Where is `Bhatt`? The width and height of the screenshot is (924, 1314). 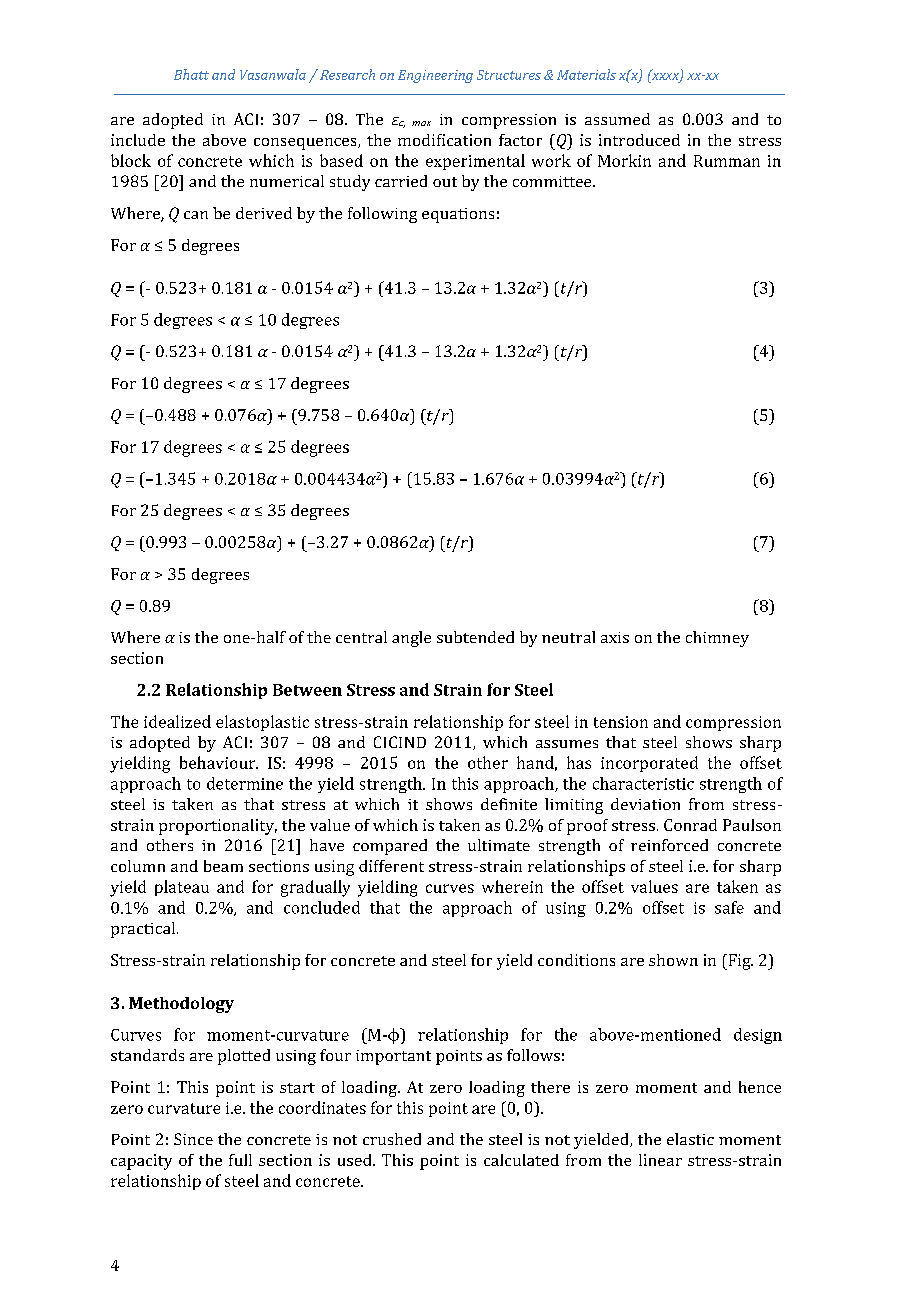
Bhatt is located at coordinates (191, 74).
